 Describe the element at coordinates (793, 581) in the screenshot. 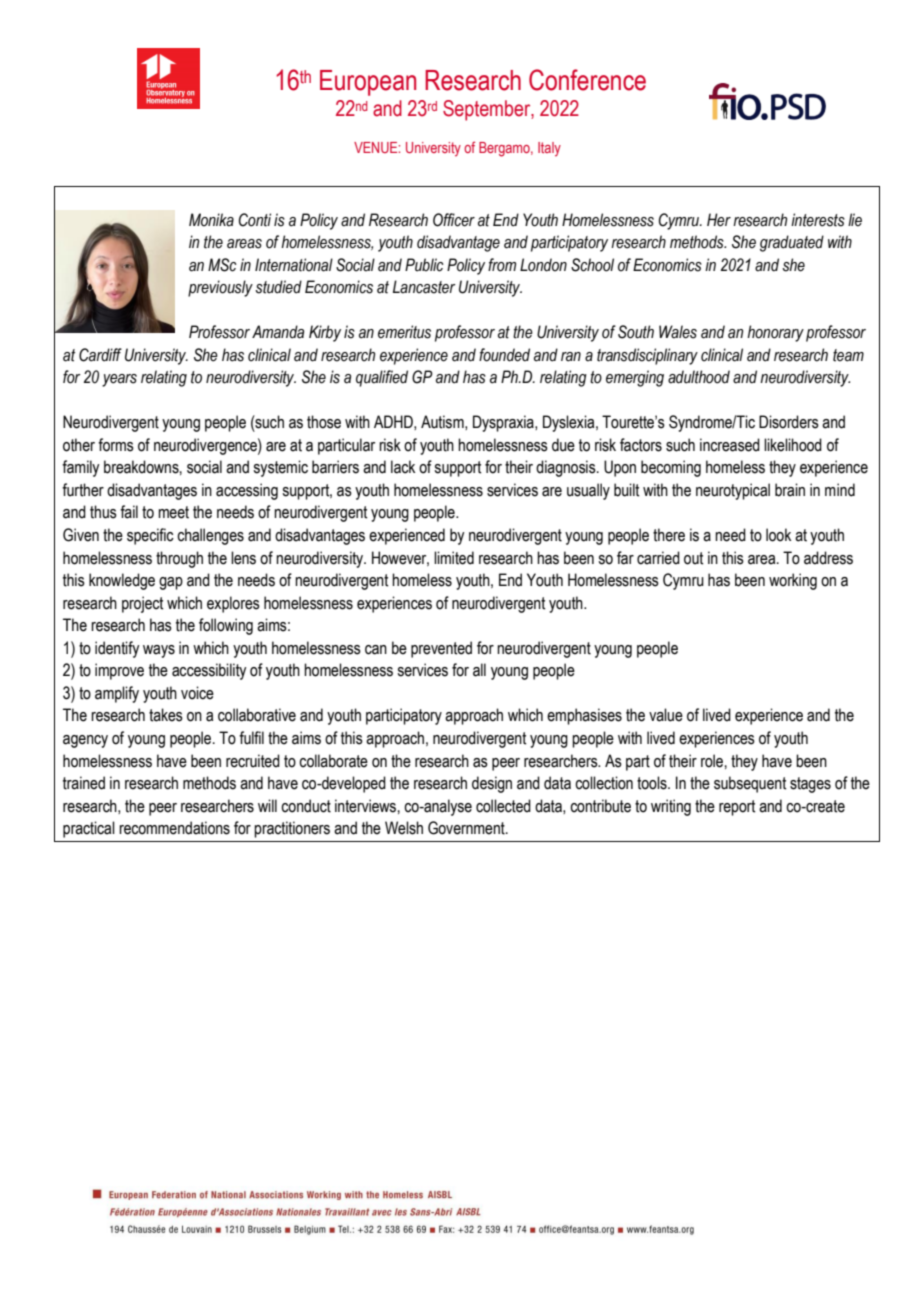

I see `working` at that location.
